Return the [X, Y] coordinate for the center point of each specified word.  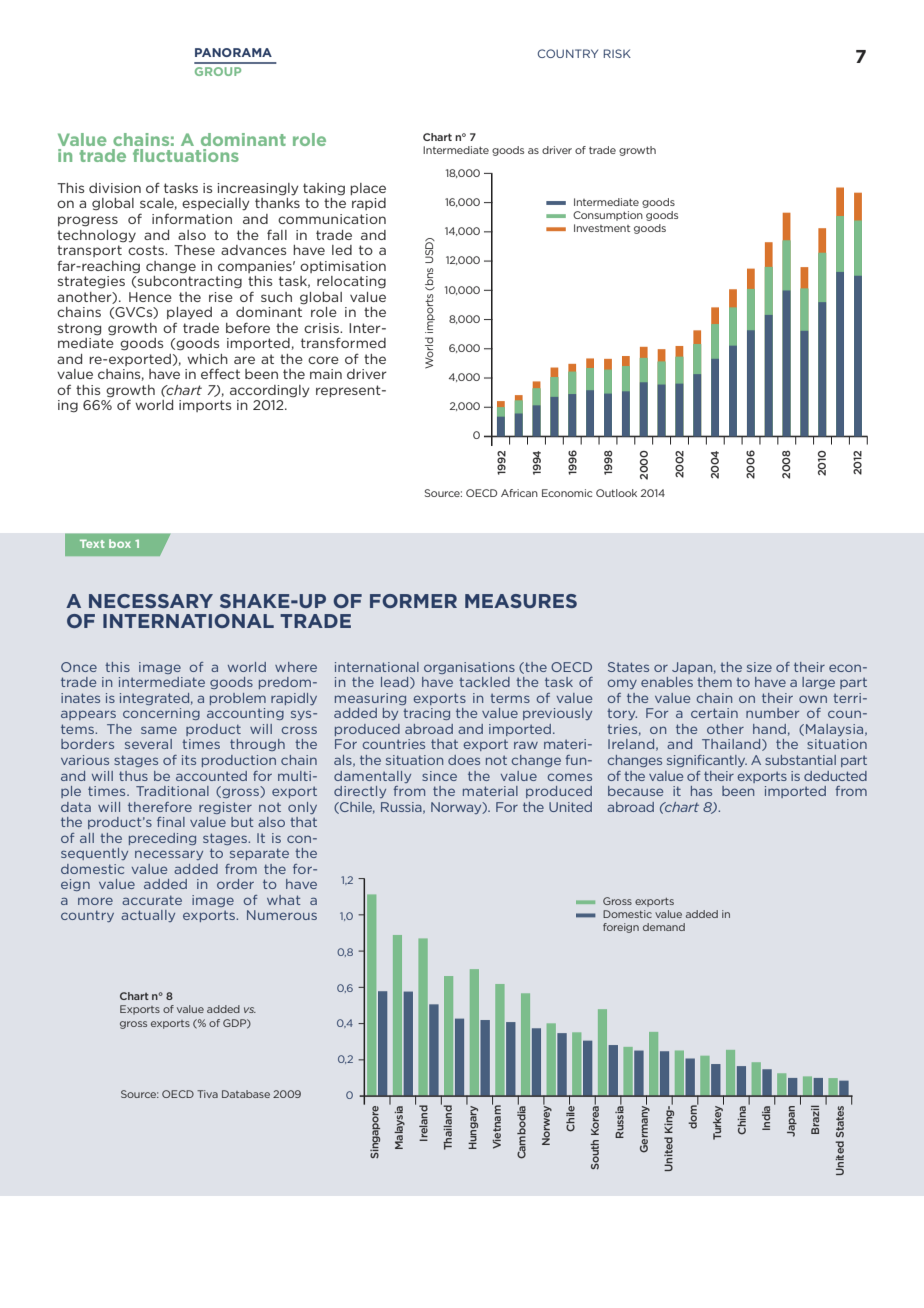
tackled [484, 682]
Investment [602, 228]
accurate [152, 900]
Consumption [608, 216]
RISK [617, 53]
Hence [150, 297]
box [120, 543]
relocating [351, 282]
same [159, 730]
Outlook [616, 493]
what [283, 900]
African [519, 493]
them [714, 682]
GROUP [218, 71]
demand [664, 927]
